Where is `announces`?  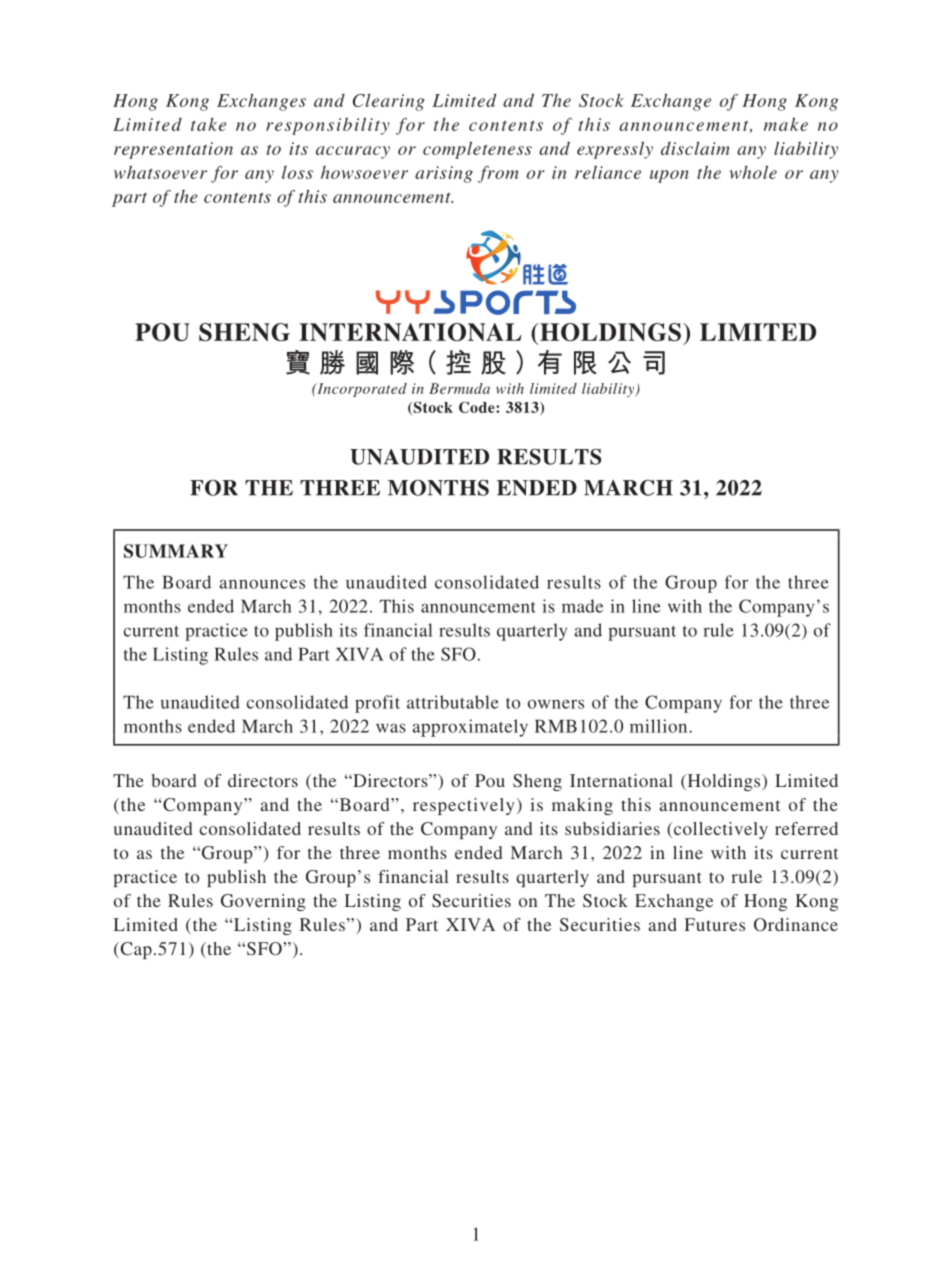 announces is located at coordinates (262, 584).
